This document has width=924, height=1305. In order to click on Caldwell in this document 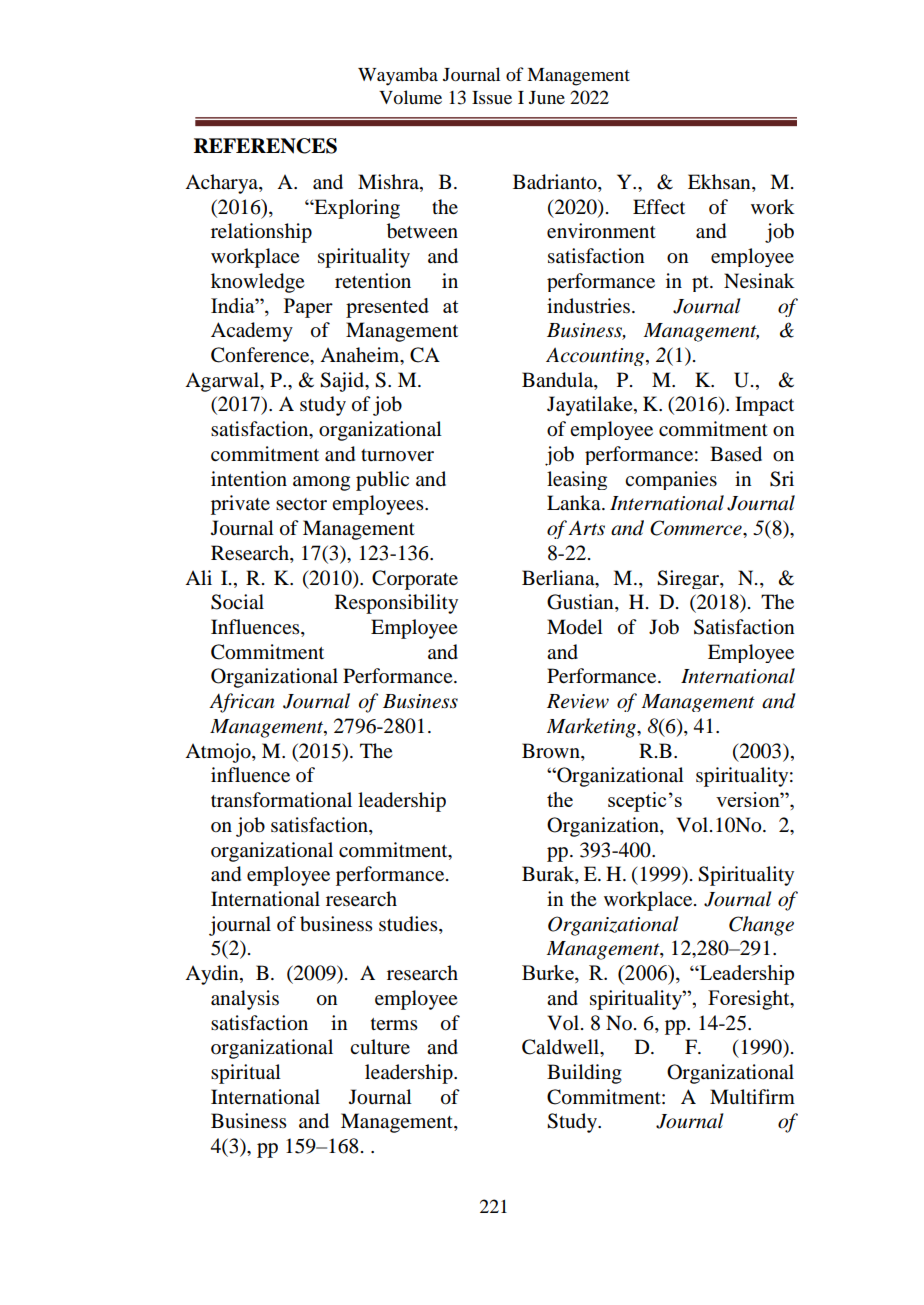, I will do `click(561, 1047)`.
